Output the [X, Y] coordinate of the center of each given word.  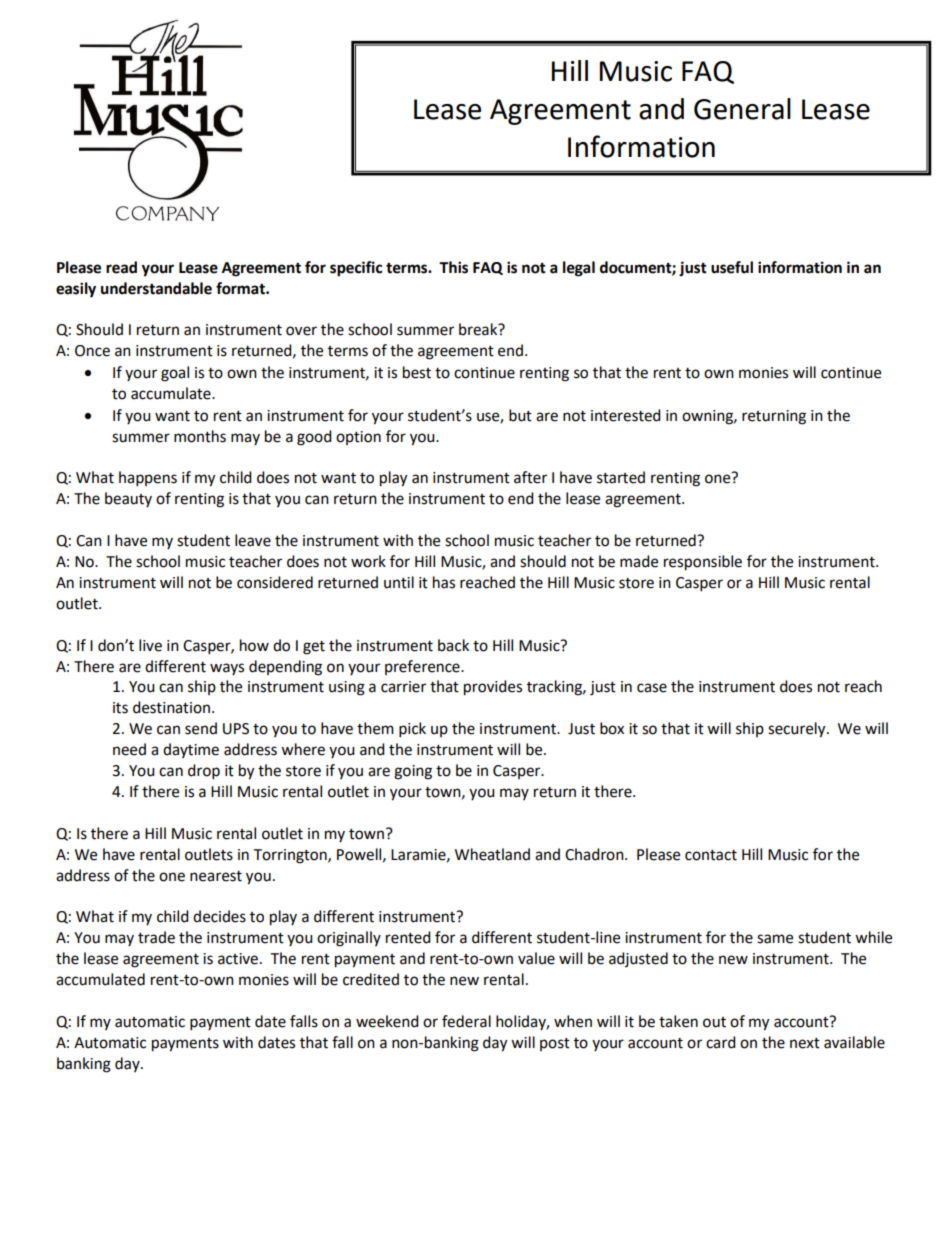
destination [171, 707]
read [121, 267]
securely [798, 730]
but [520, 415]
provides [493, 688]
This [453, 267]
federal [466, 1021]
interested [626, 415]
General [742, 109]
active [238, 959]
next [805, 1043]
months [200, 436]
